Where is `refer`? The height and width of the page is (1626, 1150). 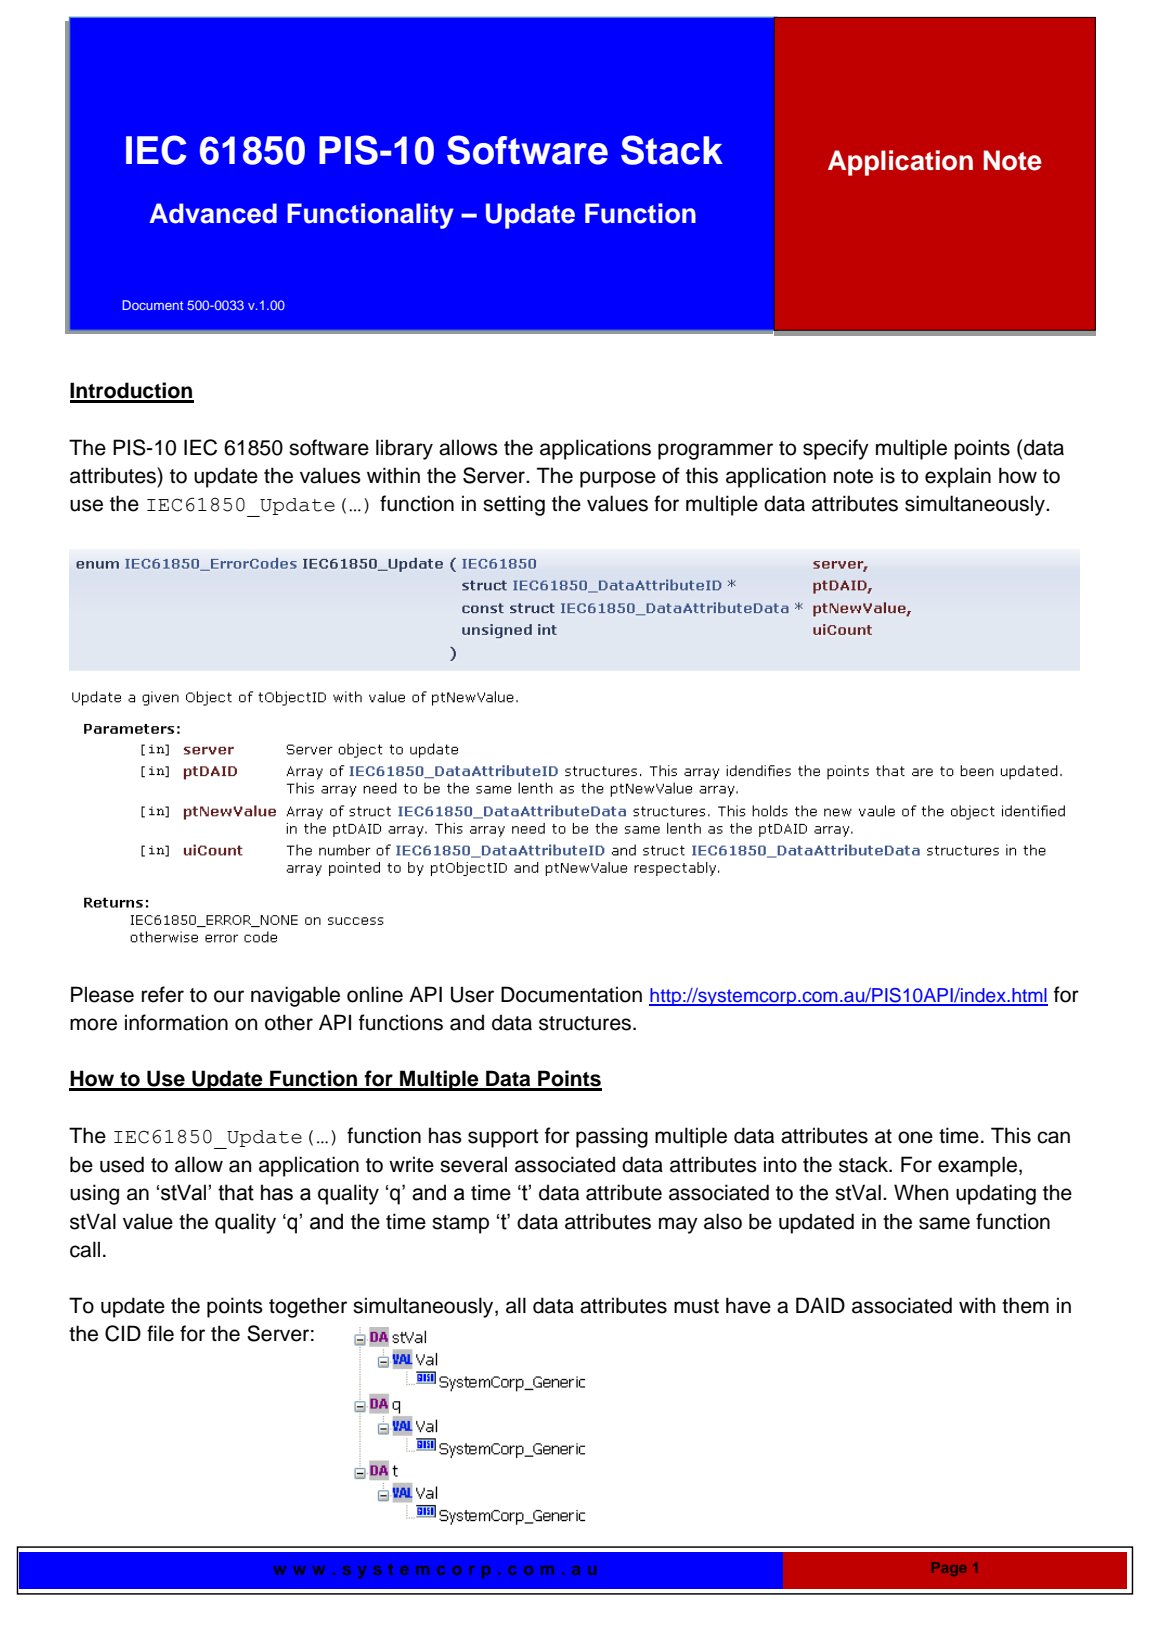
refer is located at coordinates (163, 994).
